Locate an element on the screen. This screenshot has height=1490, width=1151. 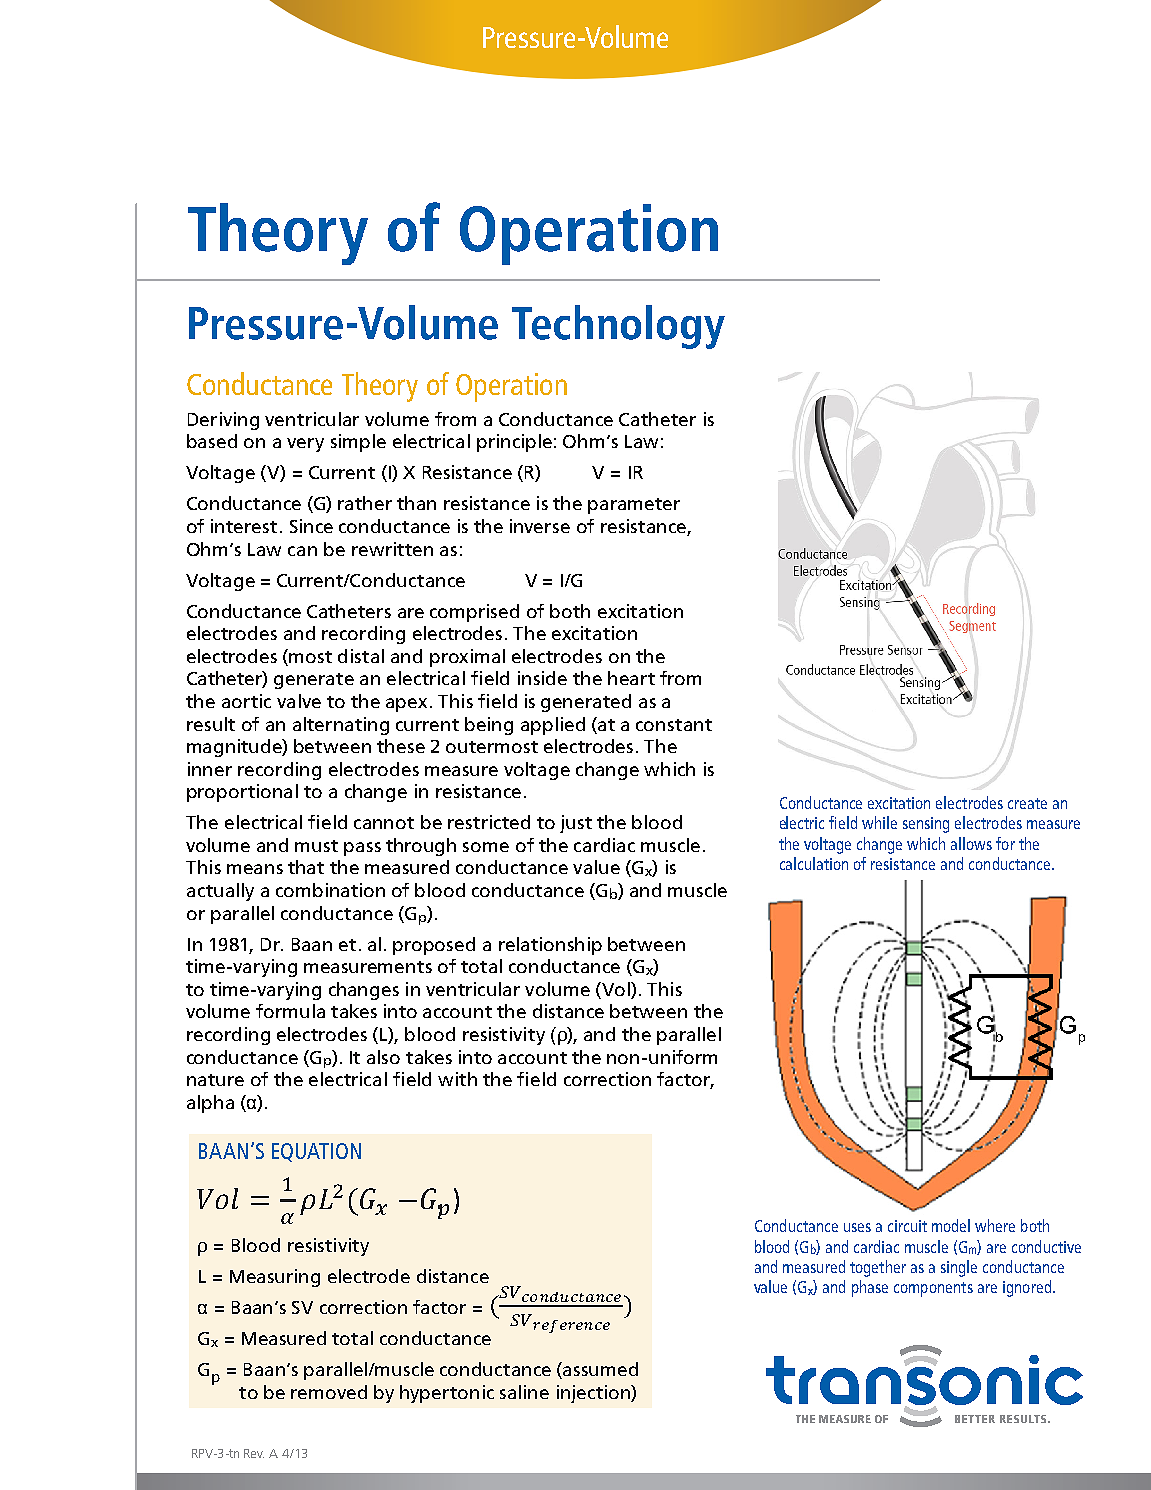
Deriving is located at coordinates (223, 421).
